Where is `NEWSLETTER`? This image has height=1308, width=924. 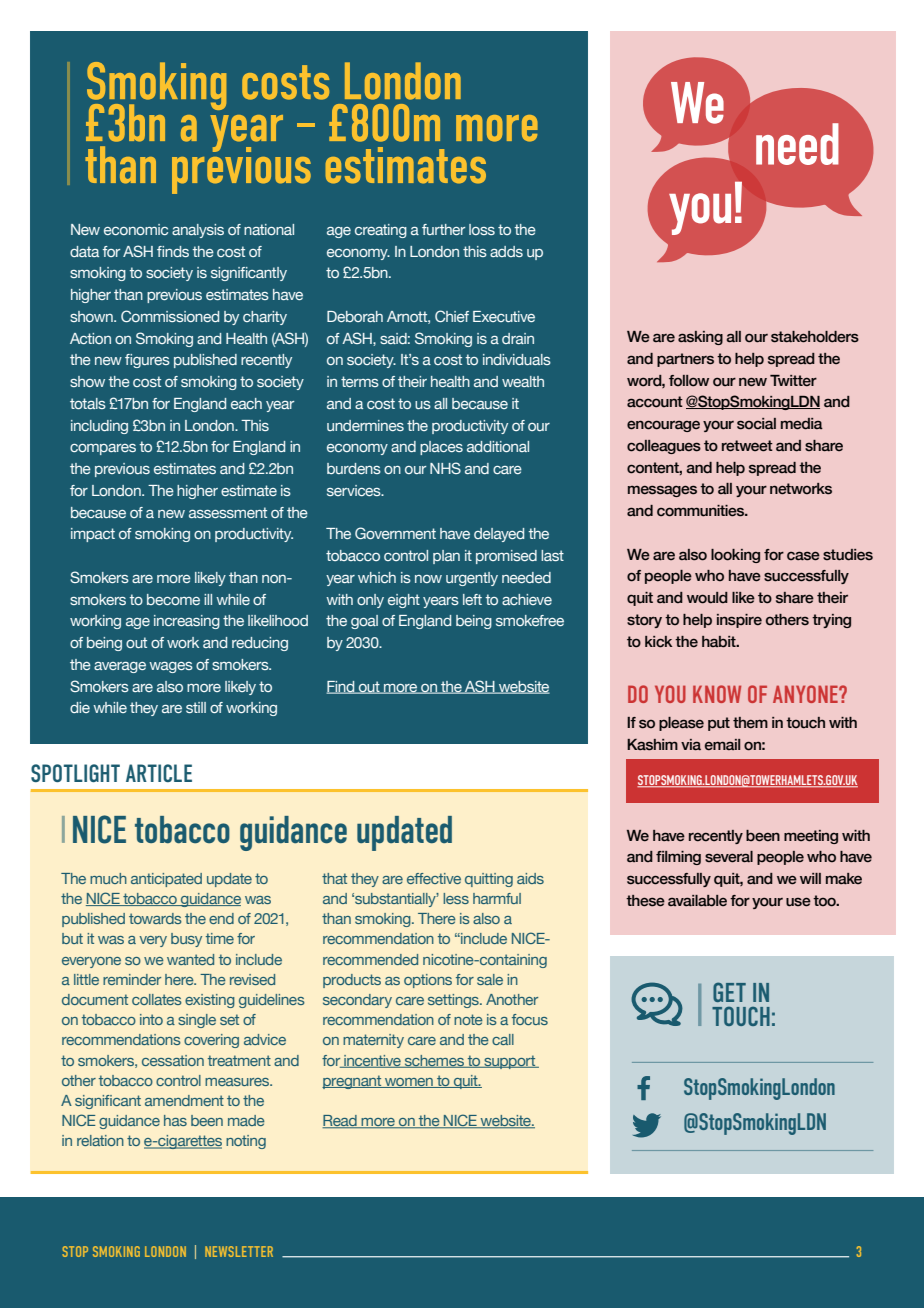
NEWSLETTER is located at coordinates (239, 1251).
